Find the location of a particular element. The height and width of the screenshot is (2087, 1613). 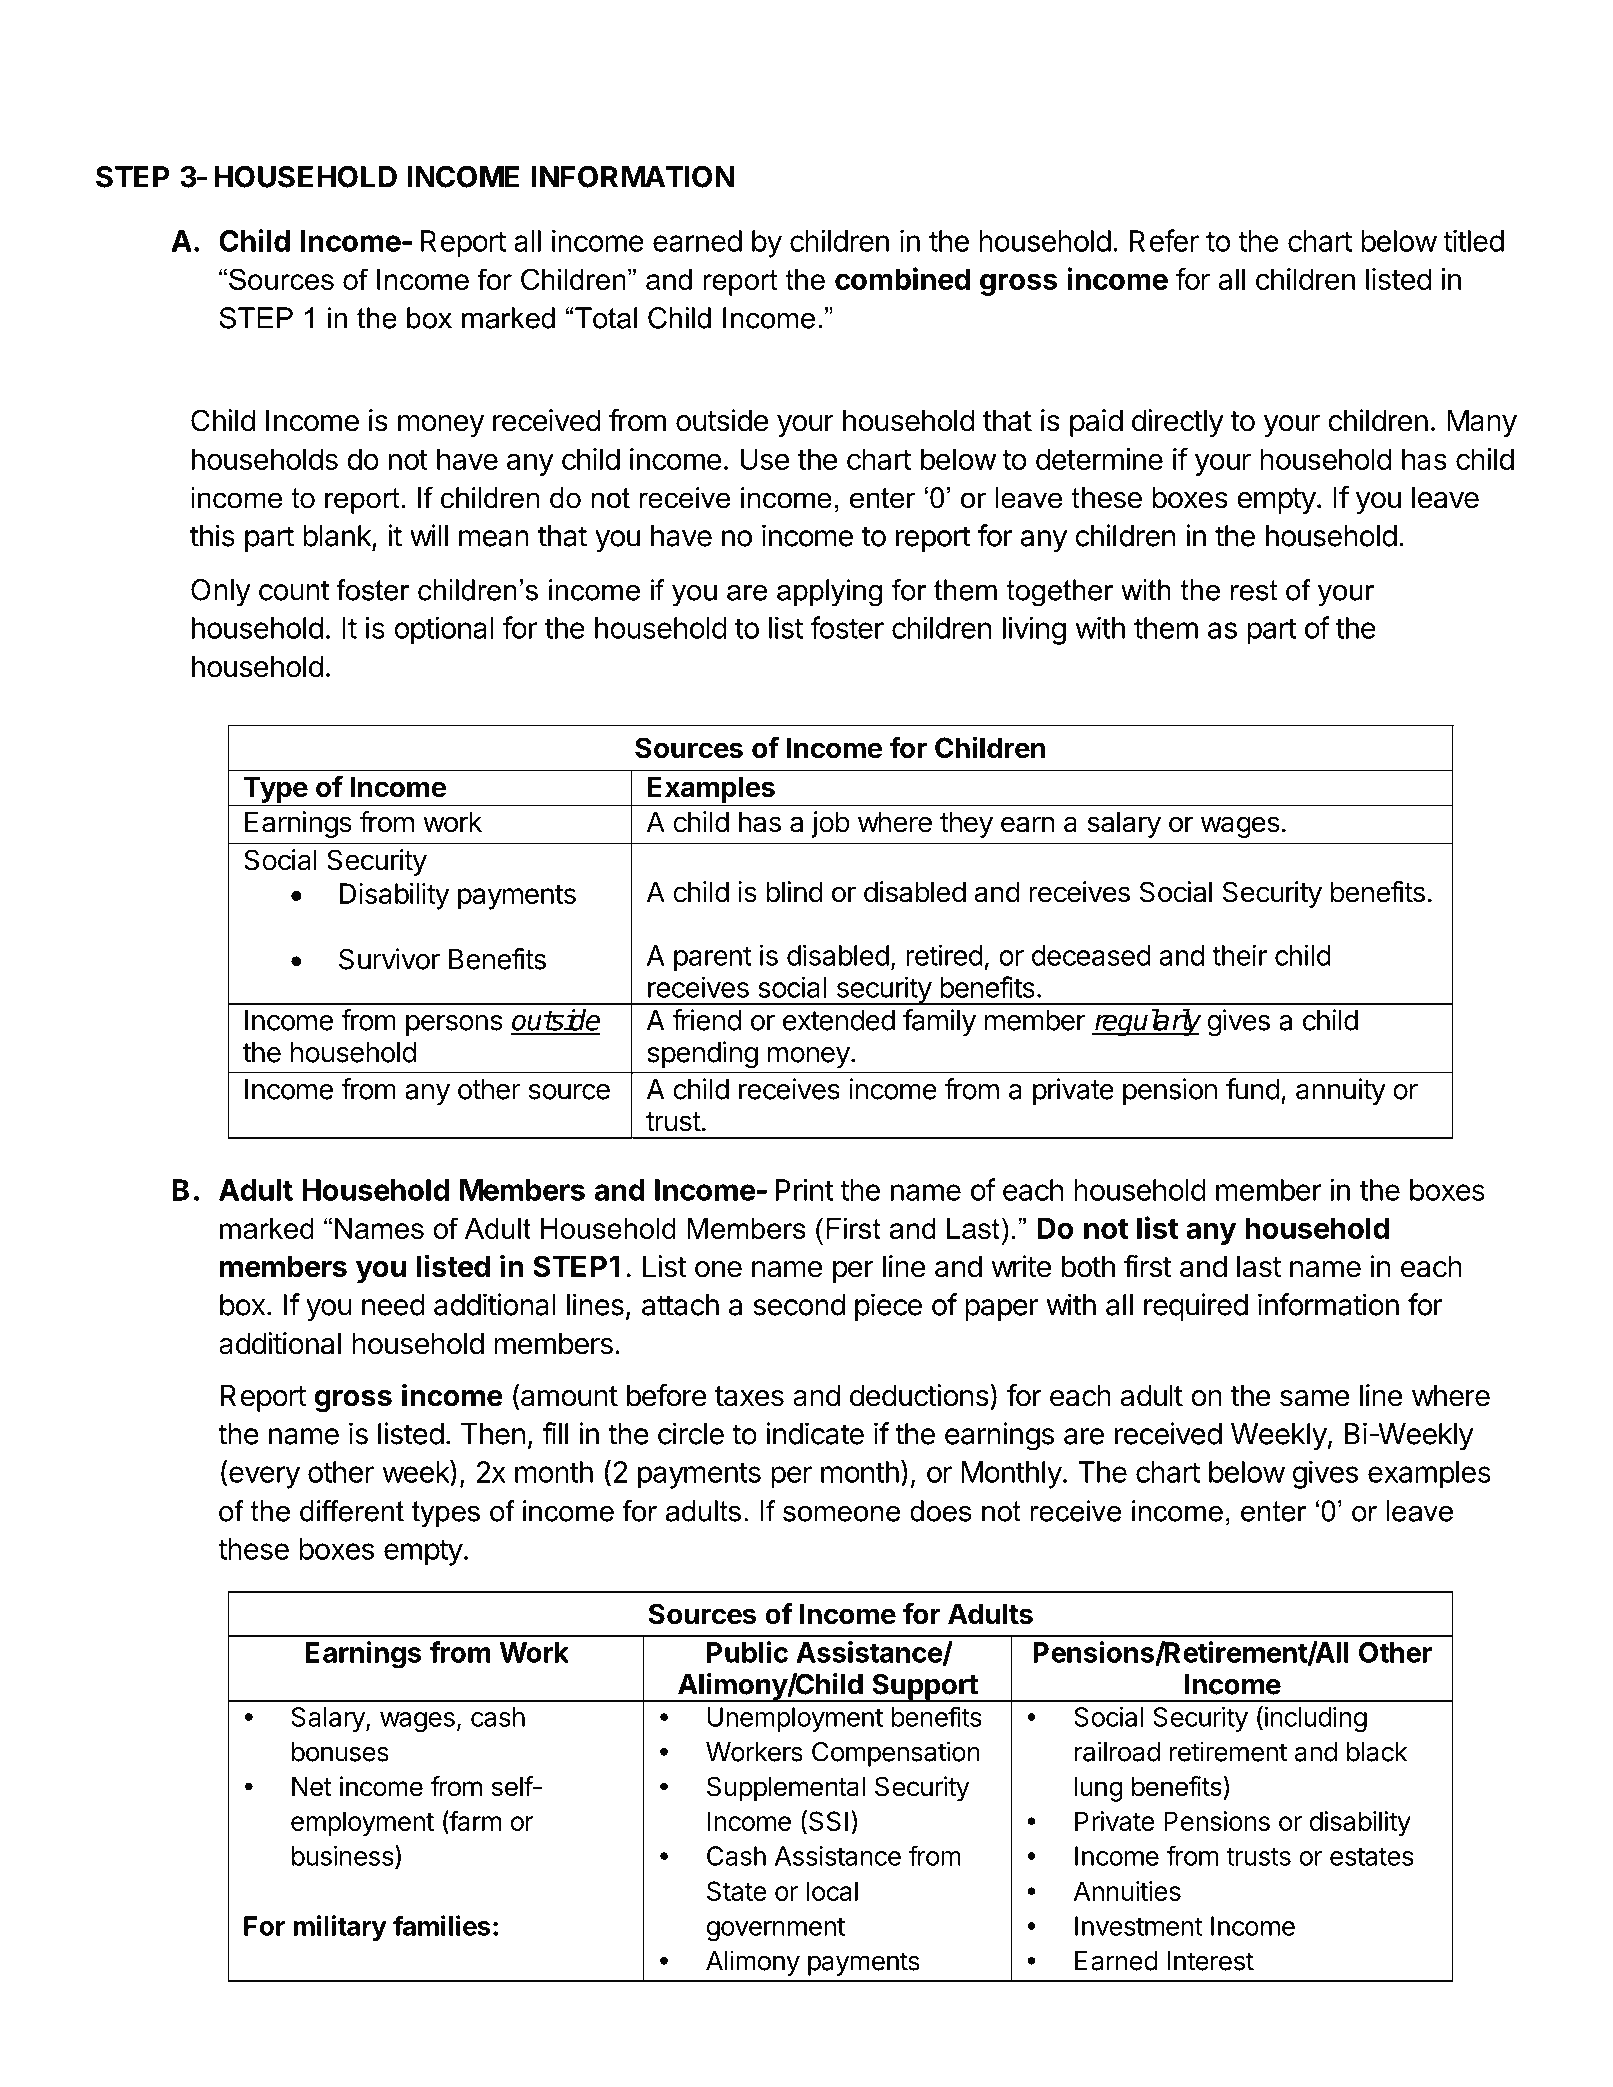

Total is located at coordinates (606, 318).
